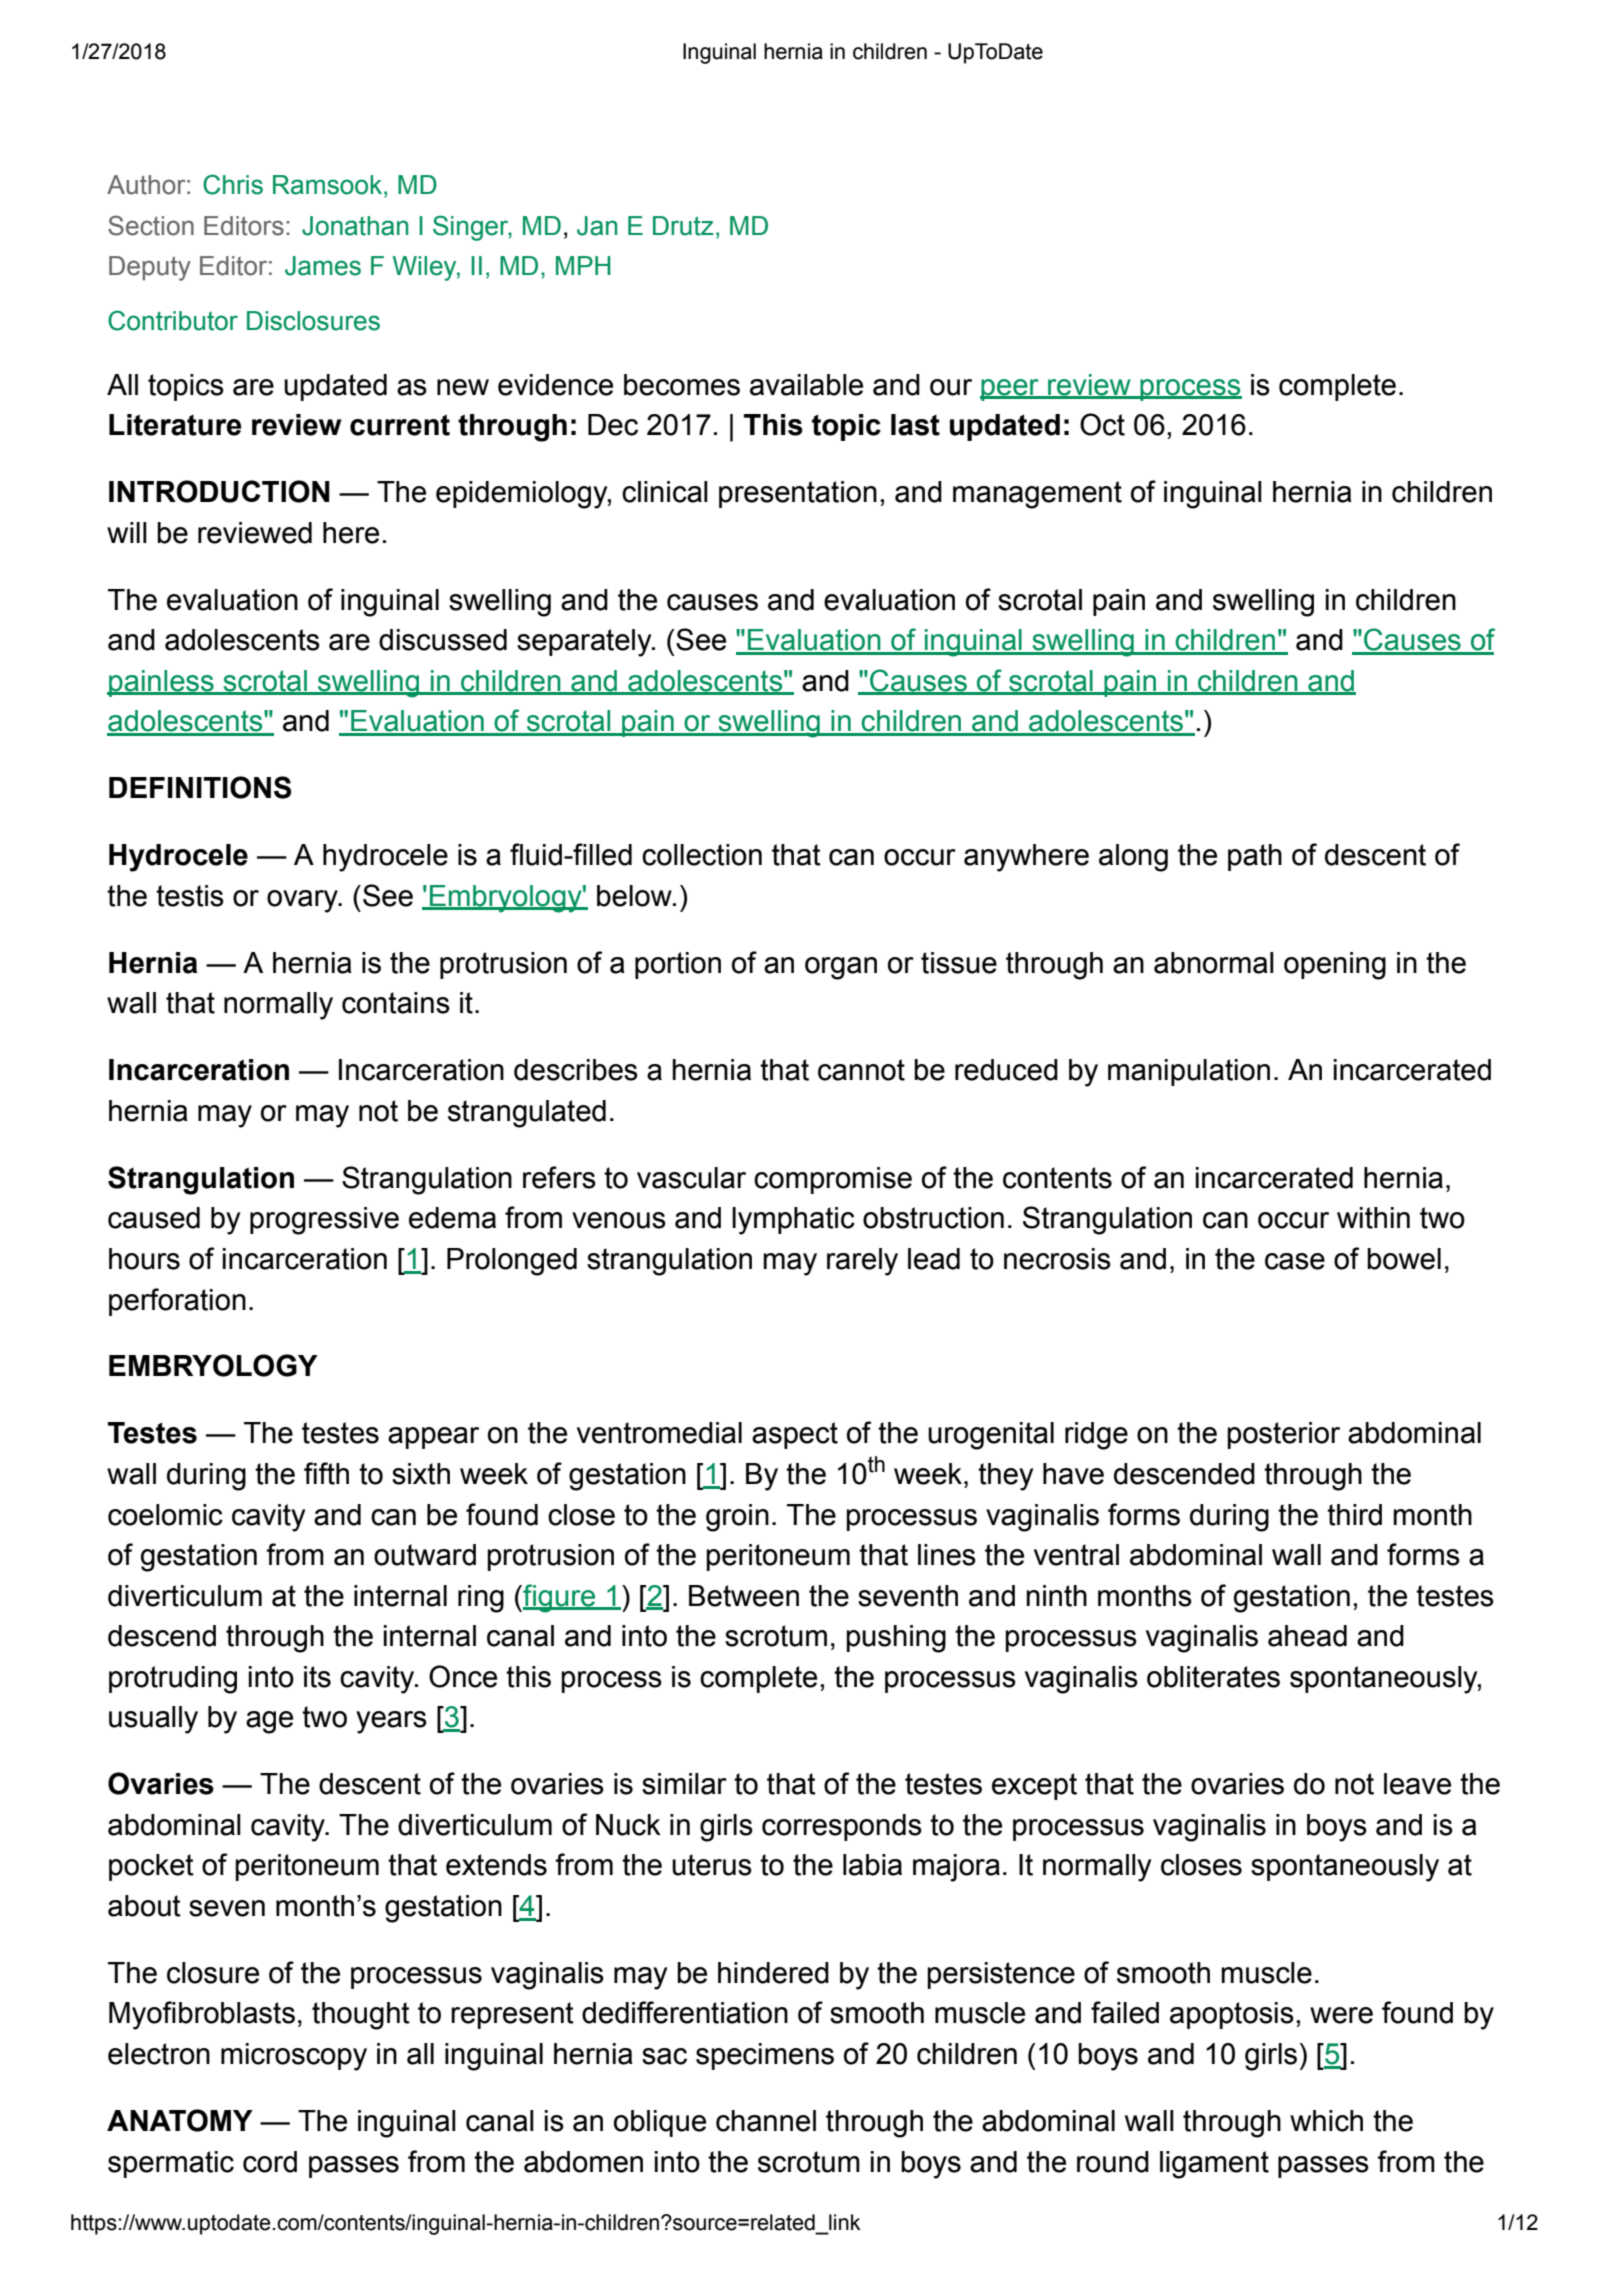 Image resolution: width=1609 pixels, height=2276 pixels. Describe the element at coordinates (1295, 1261) in the document. I see `case` at that location.
